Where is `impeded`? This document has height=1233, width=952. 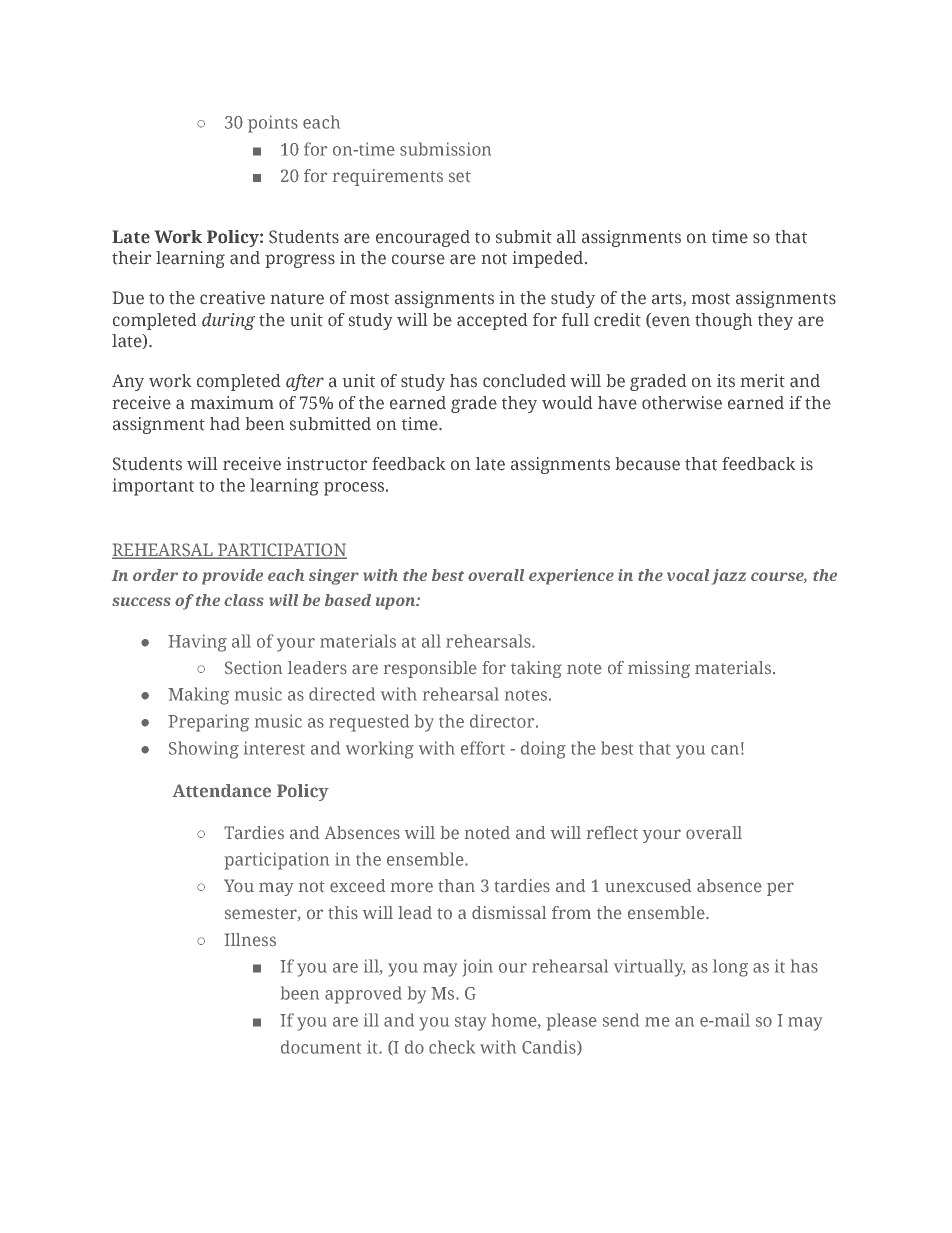 impeded is located at coordinates (549, 259).
